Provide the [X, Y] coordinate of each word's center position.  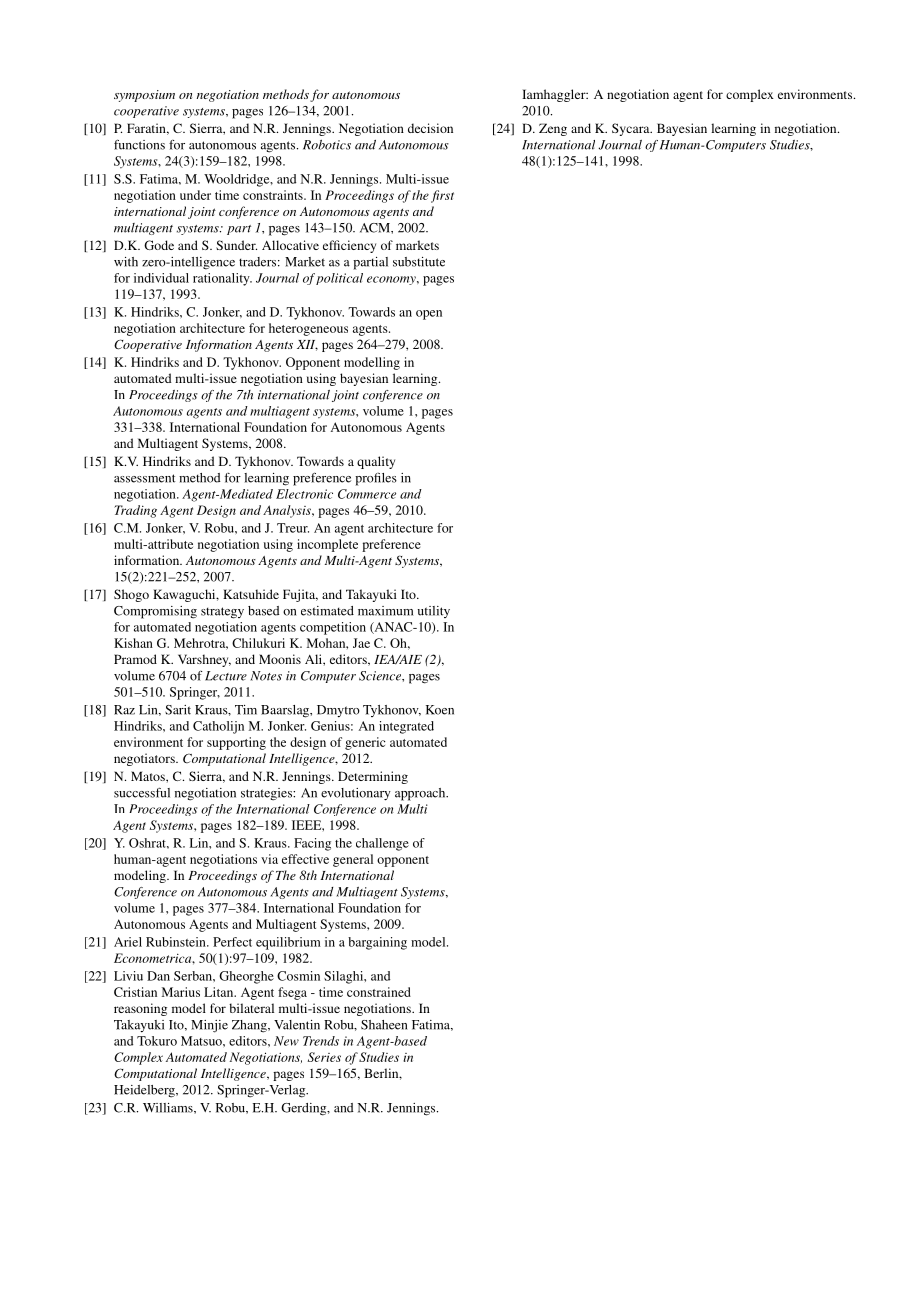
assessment [145, 478]
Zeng [553, 129]
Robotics [327, 145]
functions [139, 144]
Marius [181, 992]
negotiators [145, 759]
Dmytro [338, 711]
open [429, 315]
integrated [406, 727]
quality [376, 462]
